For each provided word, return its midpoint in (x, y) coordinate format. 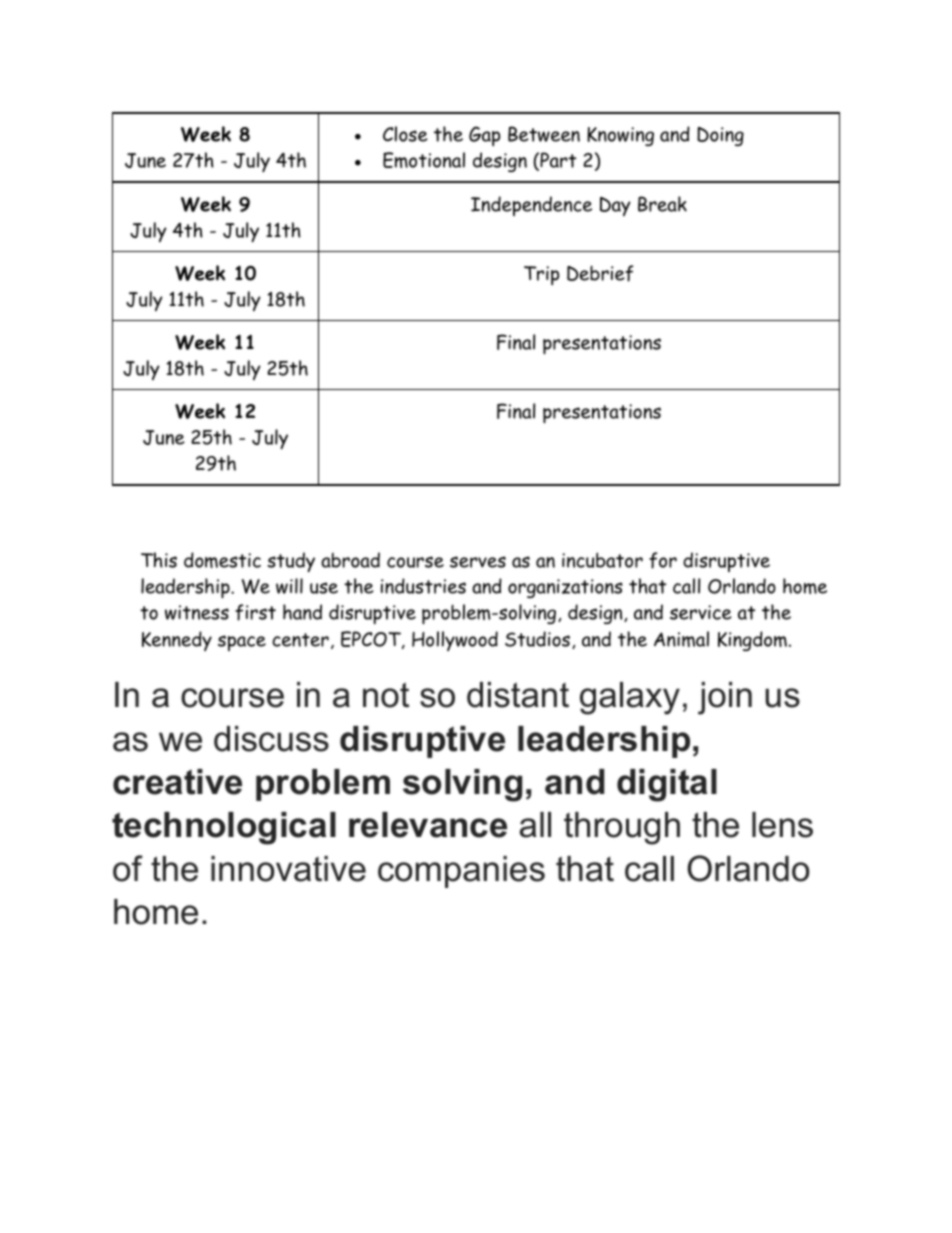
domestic (222, 560)
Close (405, 134)
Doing (720, 136)
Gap (484, 136)
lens (782, 825)
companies (461, 872)
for (663, 560)
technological (224, 828)
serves (478, 562)
